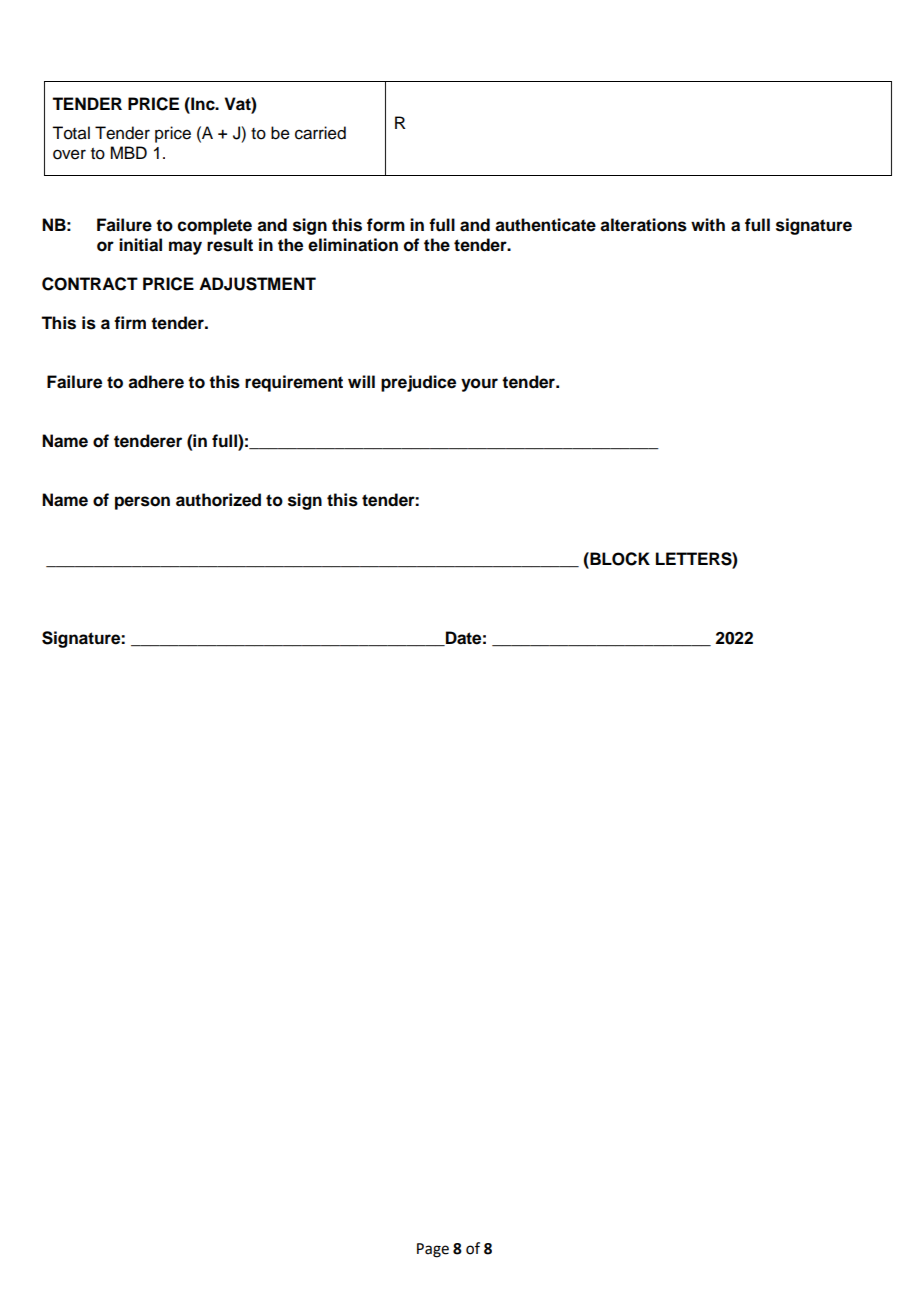  Describe the element at coordinates (128, 152) in the screenshot. I see `MBD` at that location.
